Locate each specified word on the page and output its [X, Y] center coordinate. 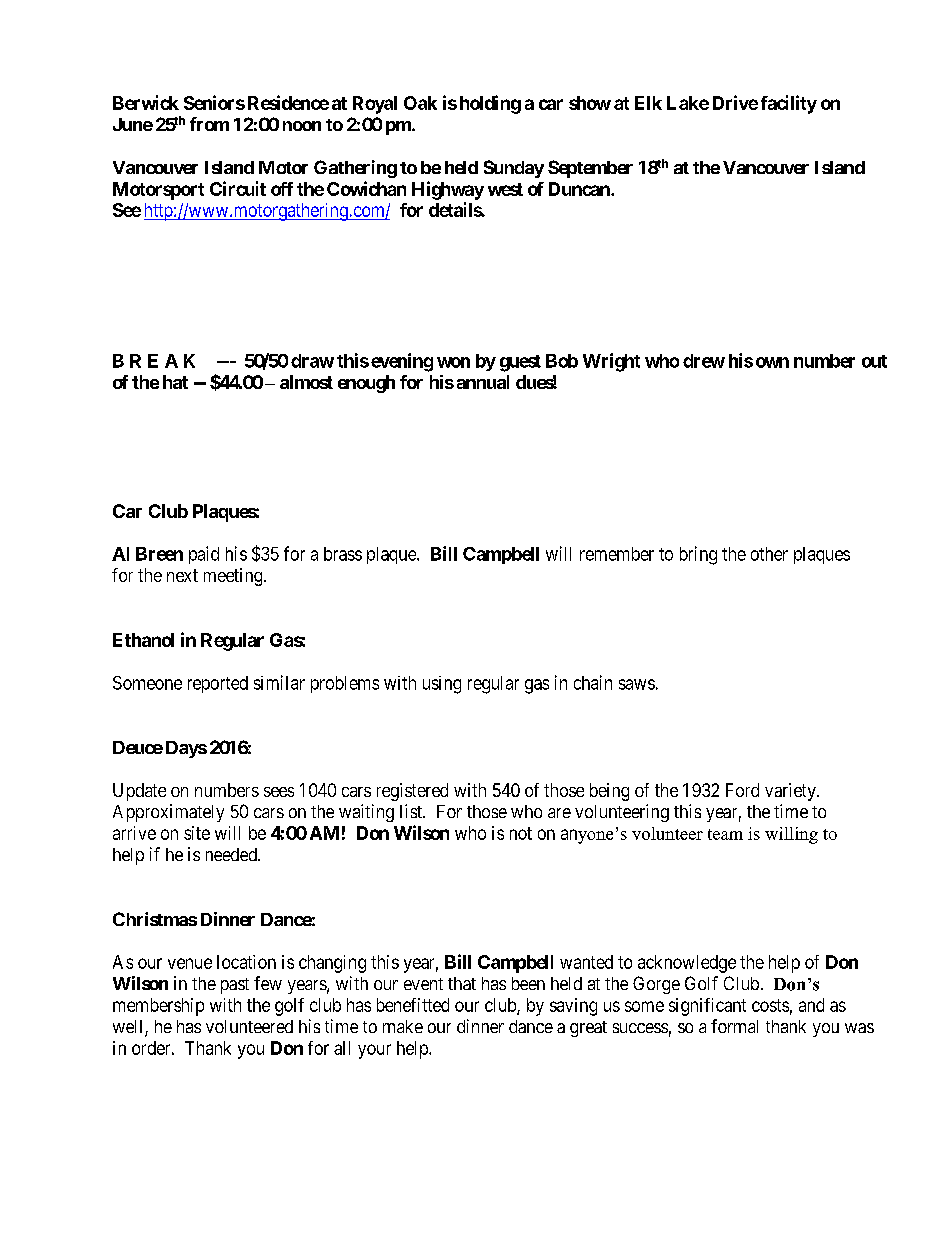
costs [770, 1005]
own [772, 362]
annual [483, 382]
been [528, 983]
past [235, 986]
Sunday [514, 169]
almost [306, 382]
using [442, 685]
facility [789, 104]
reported [218, 684]
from [209, 124]
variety [791, 792]
